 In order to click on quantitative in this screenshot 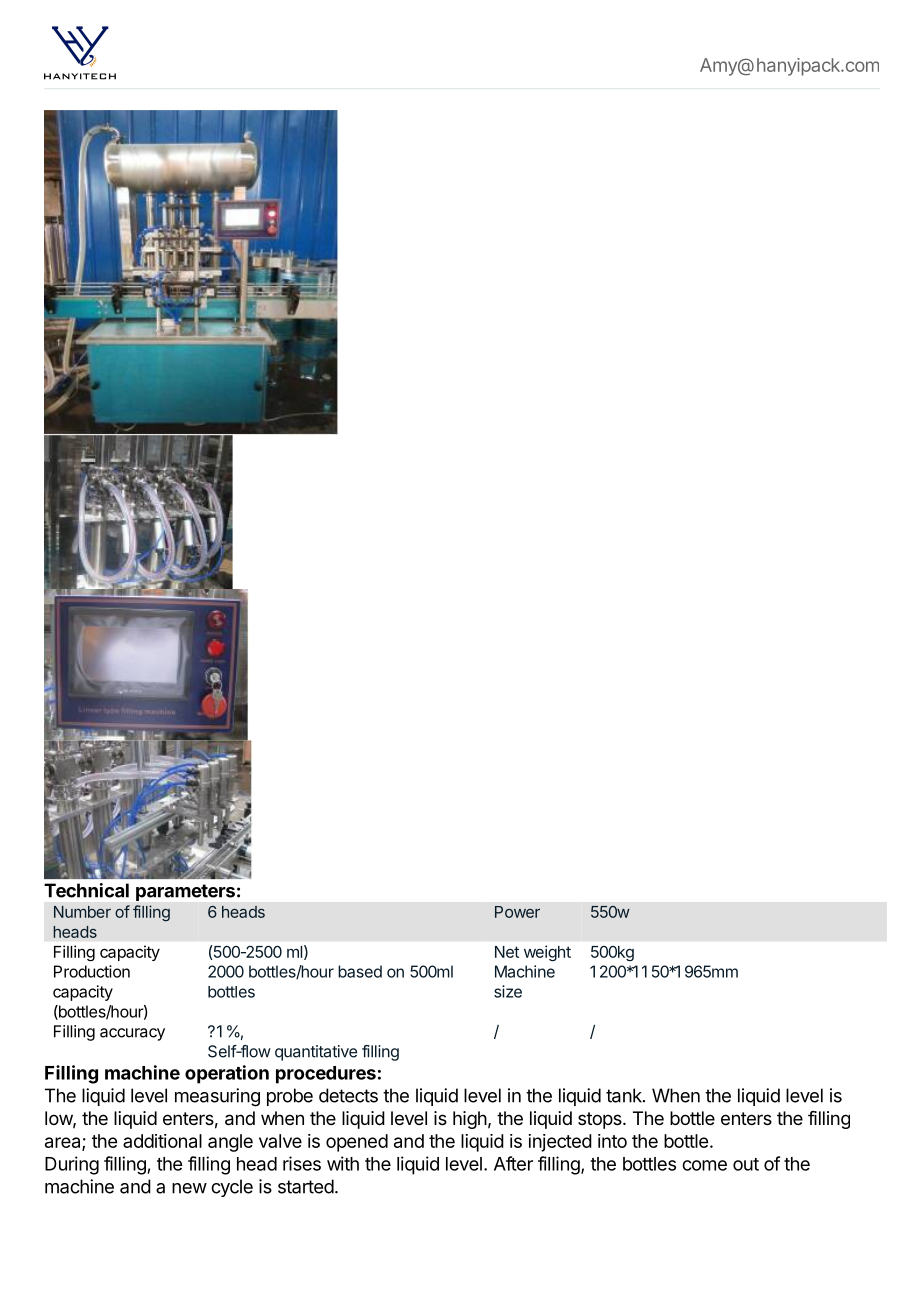, I will do `click(316, 1053)`.
